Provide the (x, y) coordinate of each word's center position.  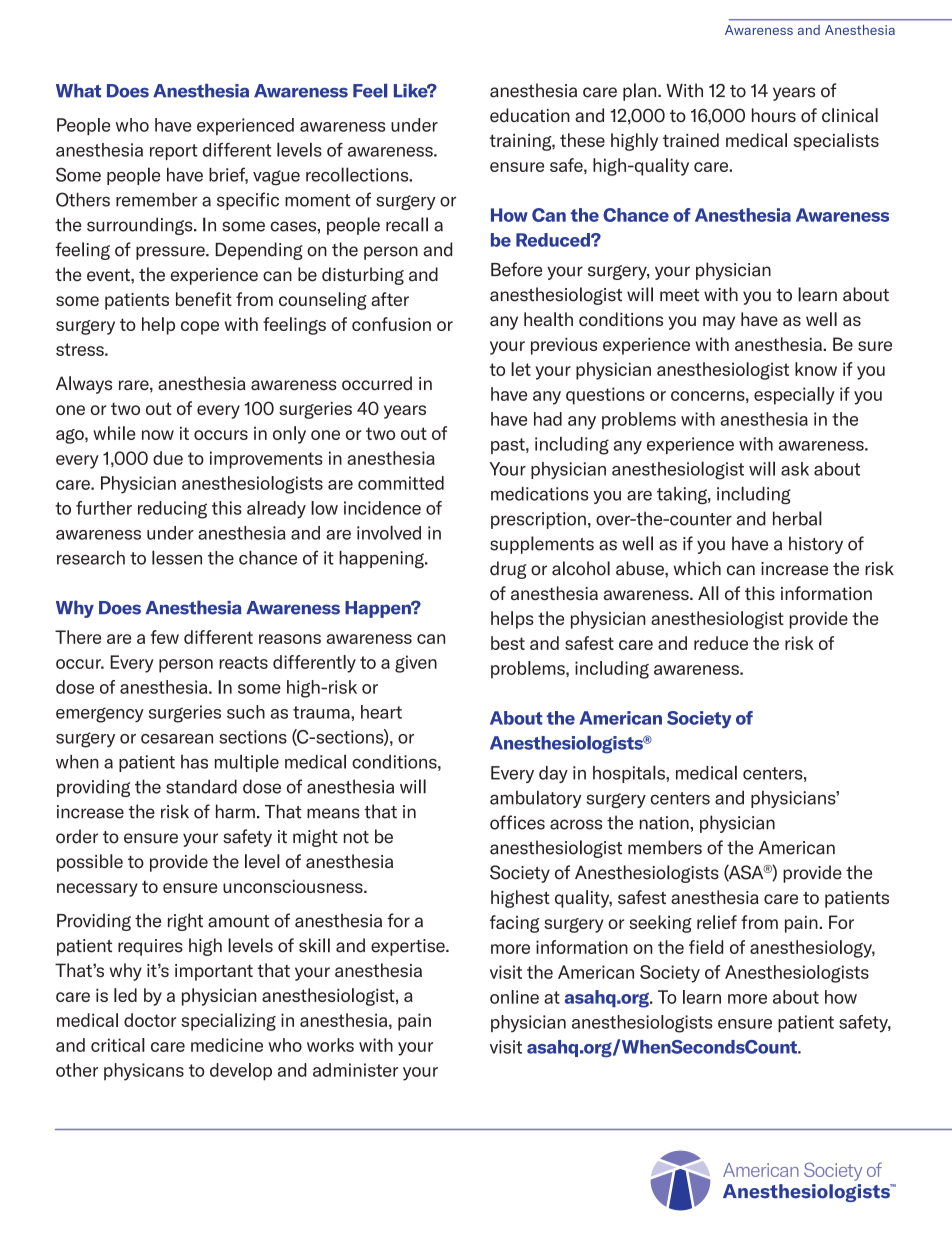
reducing (172, 510)
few (165, 637)
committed (401, 483)
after (390, 299)
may (719, 323)
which (697, 568)
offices (517, 822)
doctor (150, 1020)
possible (90, 863)
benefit (204, 299)
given (416, 664)
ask (795, 469)
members (665, 847)
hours (774, 115)
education (530, 115)
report (174, 152)
